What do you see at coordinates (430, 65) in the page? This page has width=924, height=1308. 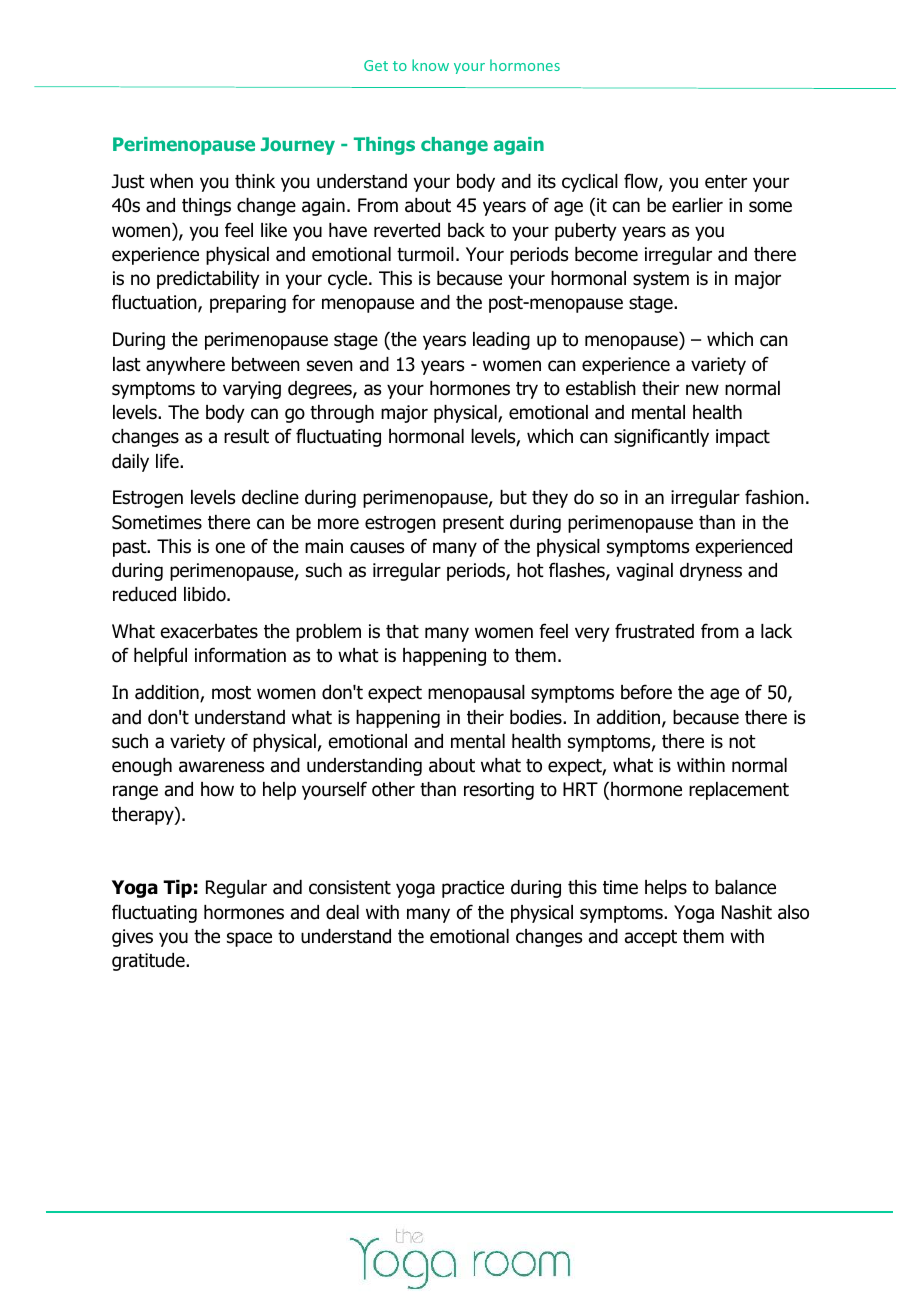 I see `know` at bounding box center [430, 65].
